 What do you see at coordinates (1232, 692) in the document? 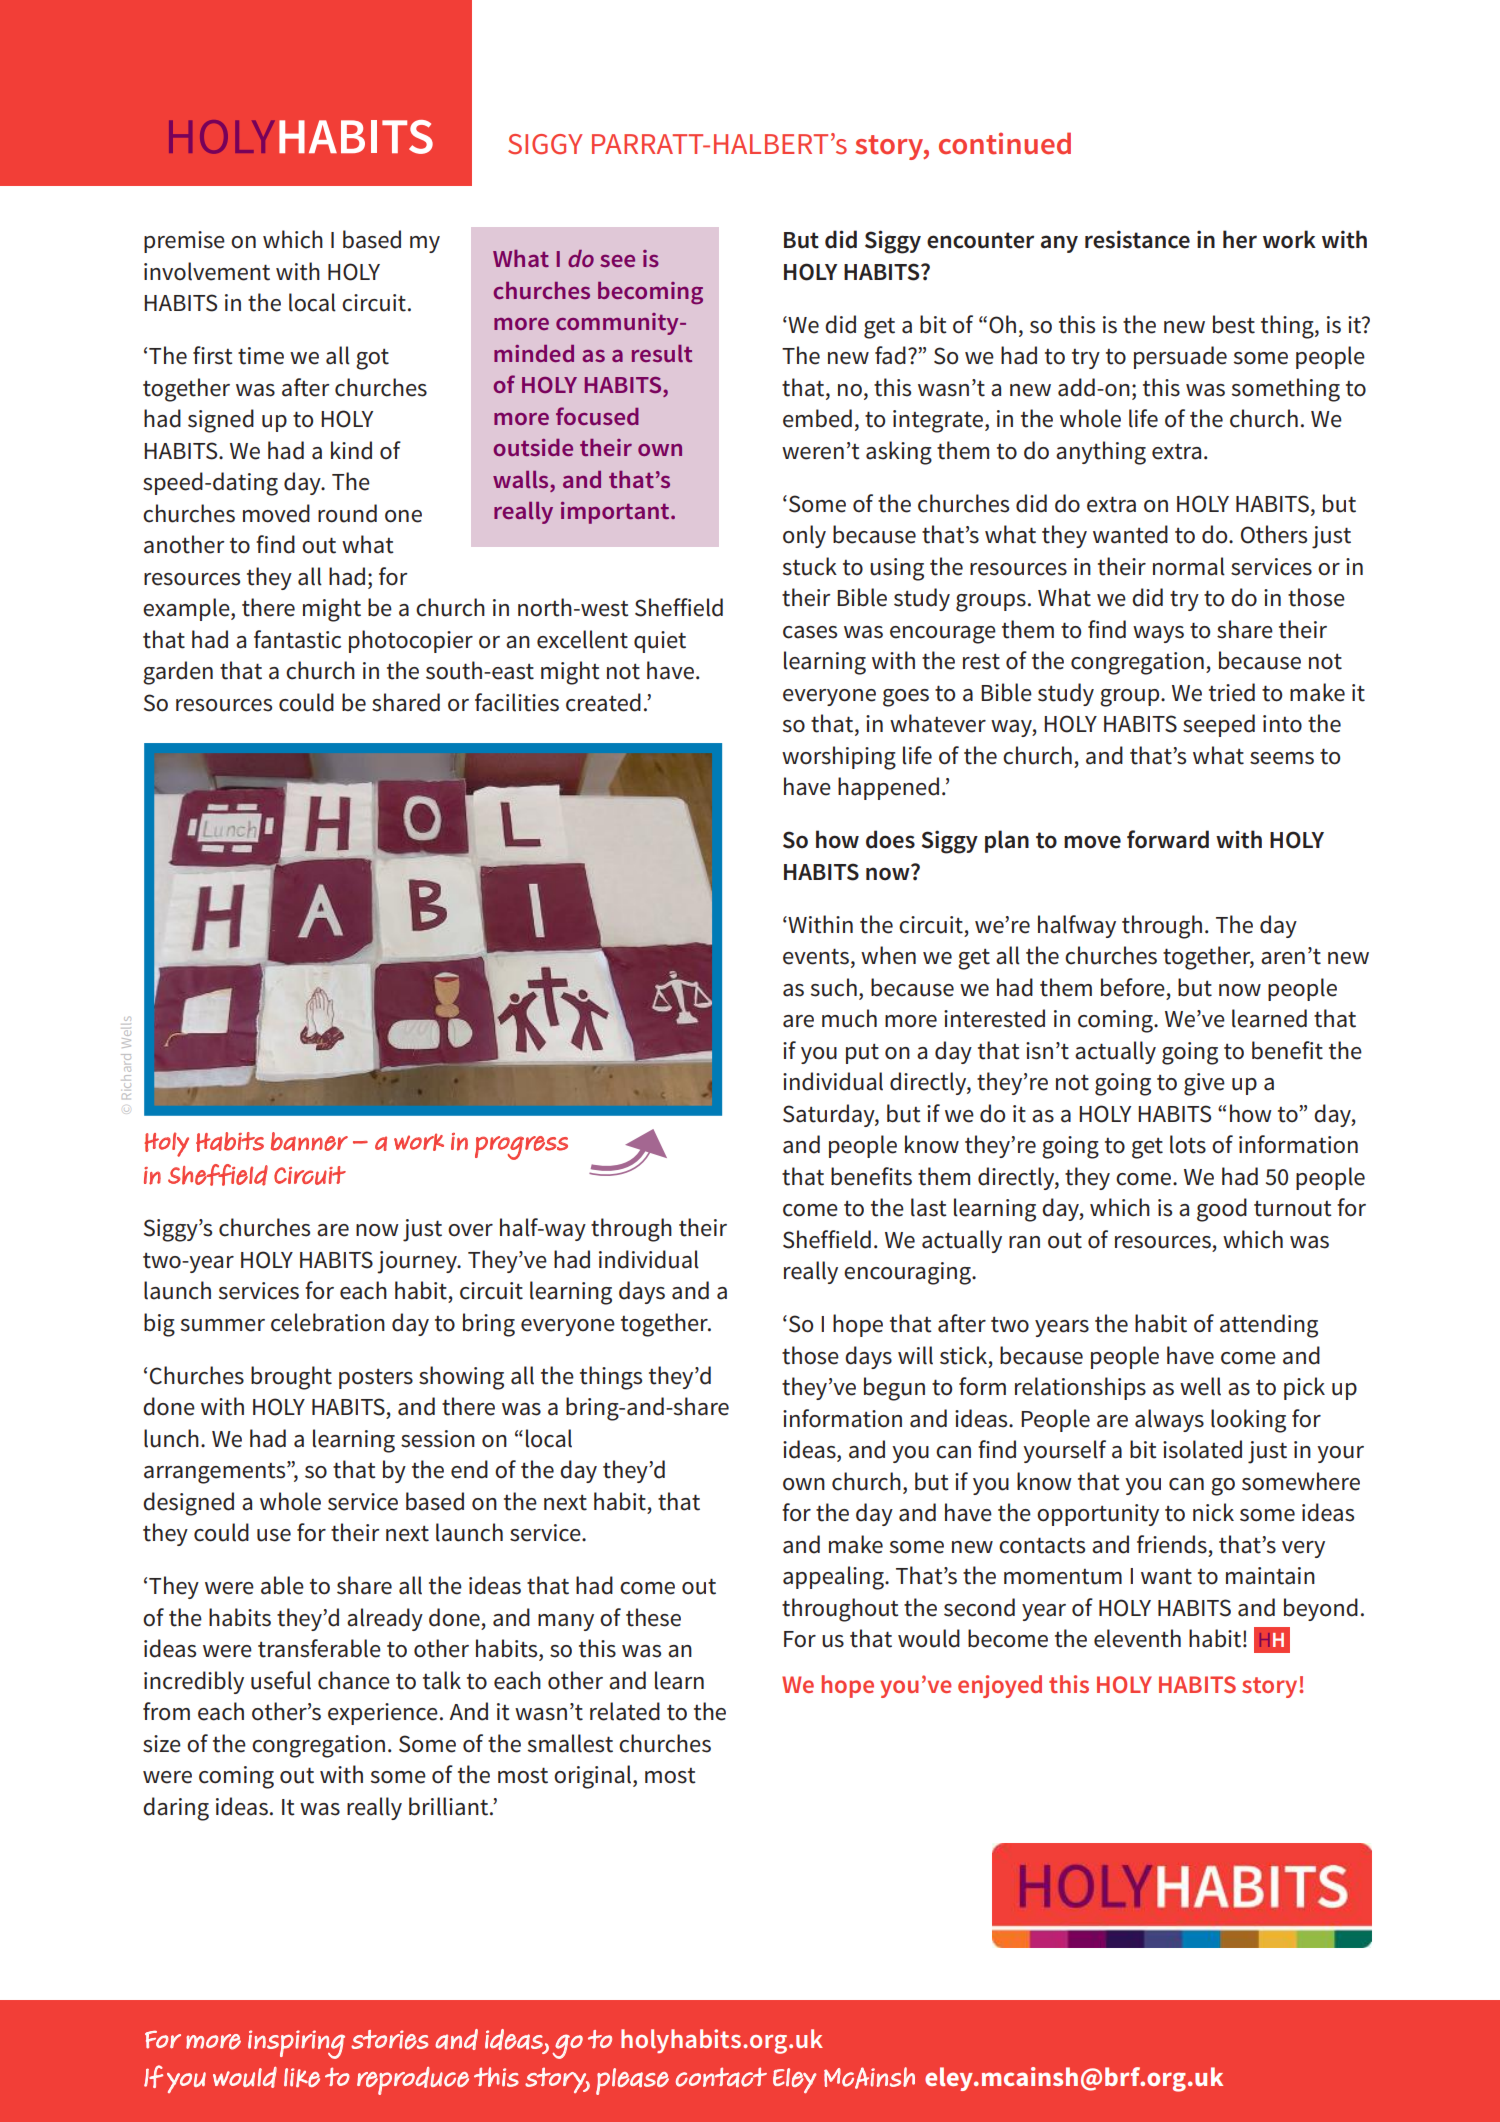
I see `tried` at bounding box center [1232, 692].
